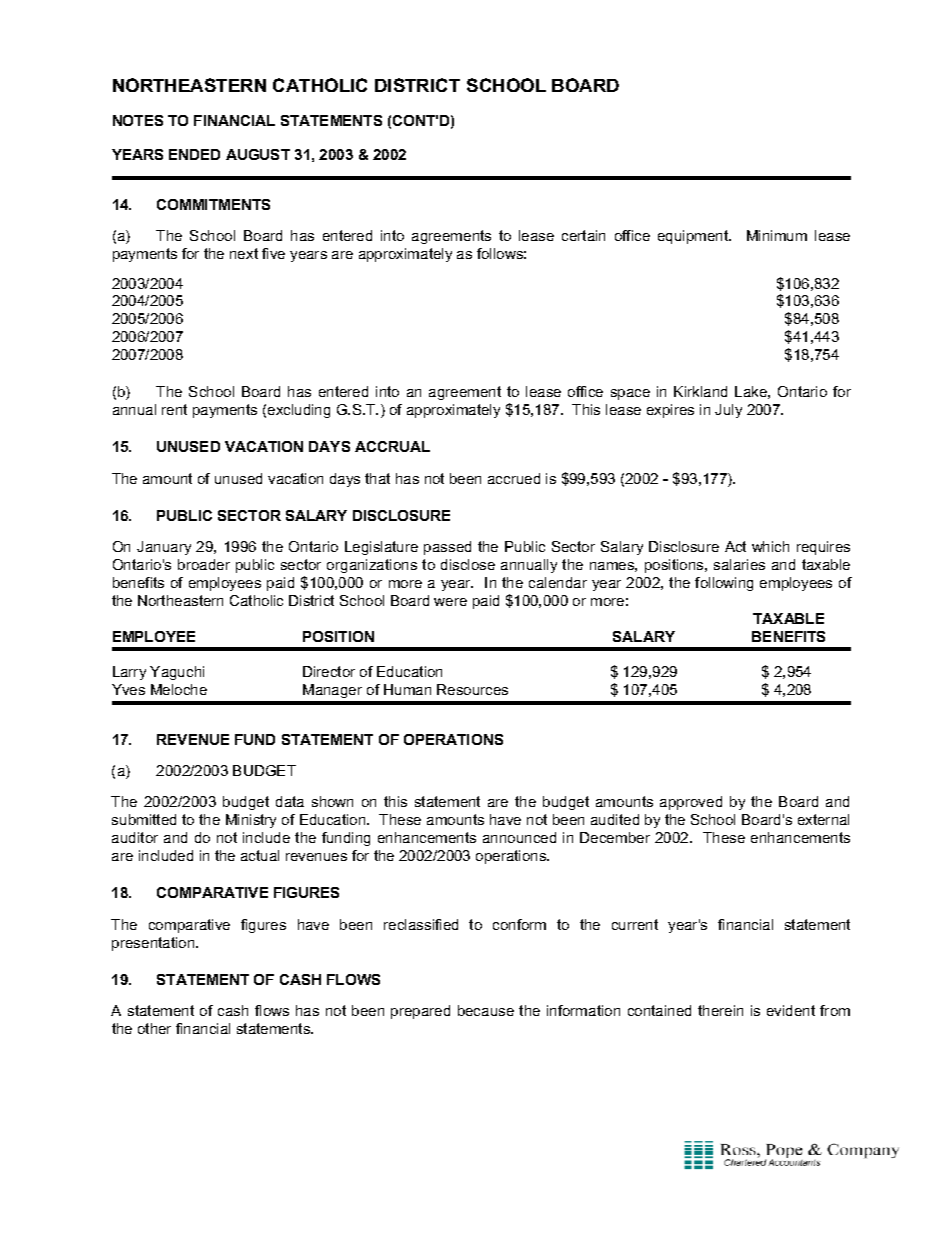 This image has height=1233, width=952. What do you see at coordinates (194, 154) in the image?
I see `ENDED` at bounding box center [194, 154].
